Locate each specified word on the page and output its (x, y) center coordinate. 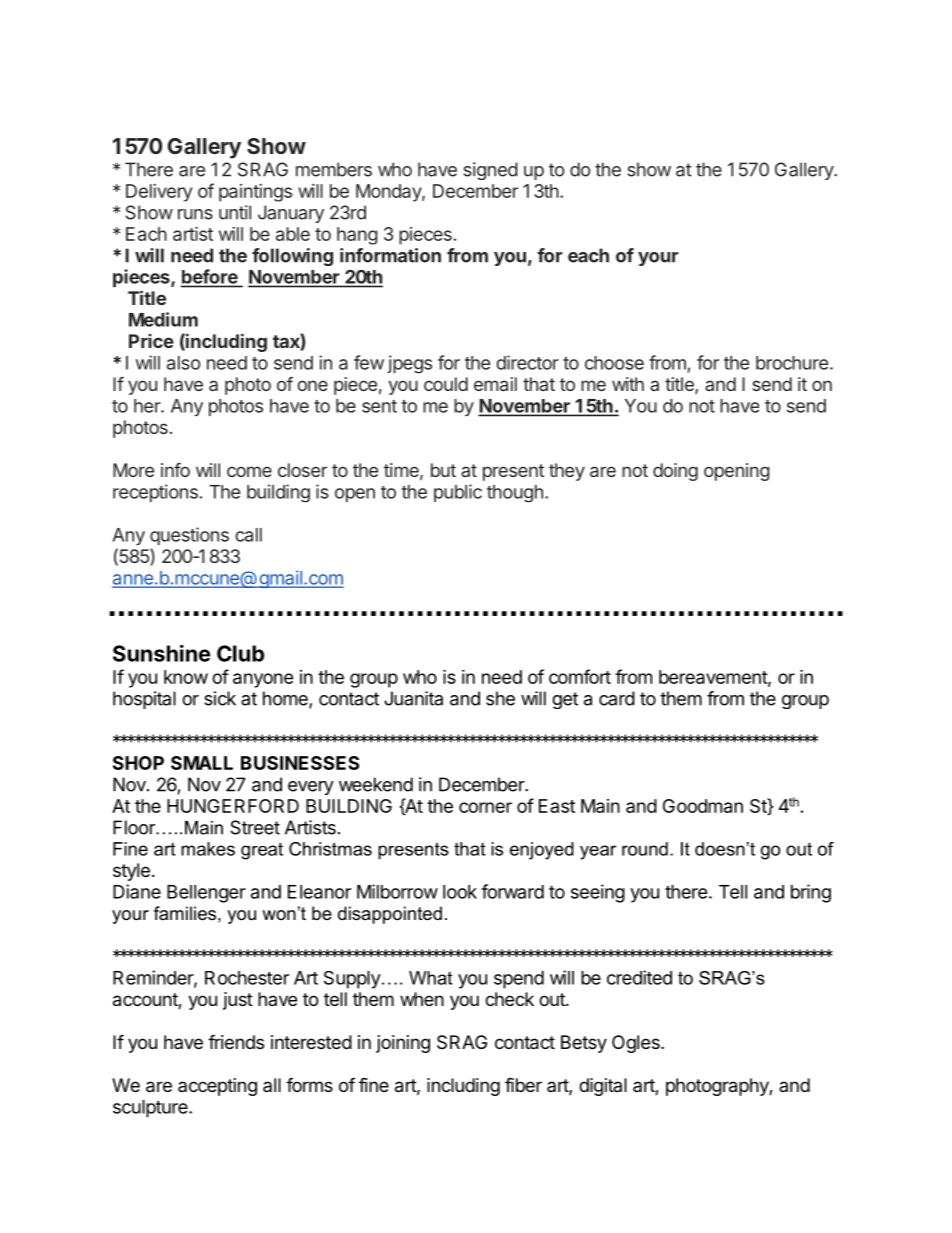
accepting (217, 1087)
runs (195, 214)
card (617, 698)
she (500, 698)
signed (490, 171)
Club (240, 653)
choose (614, 363)
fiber (523, 1084)
